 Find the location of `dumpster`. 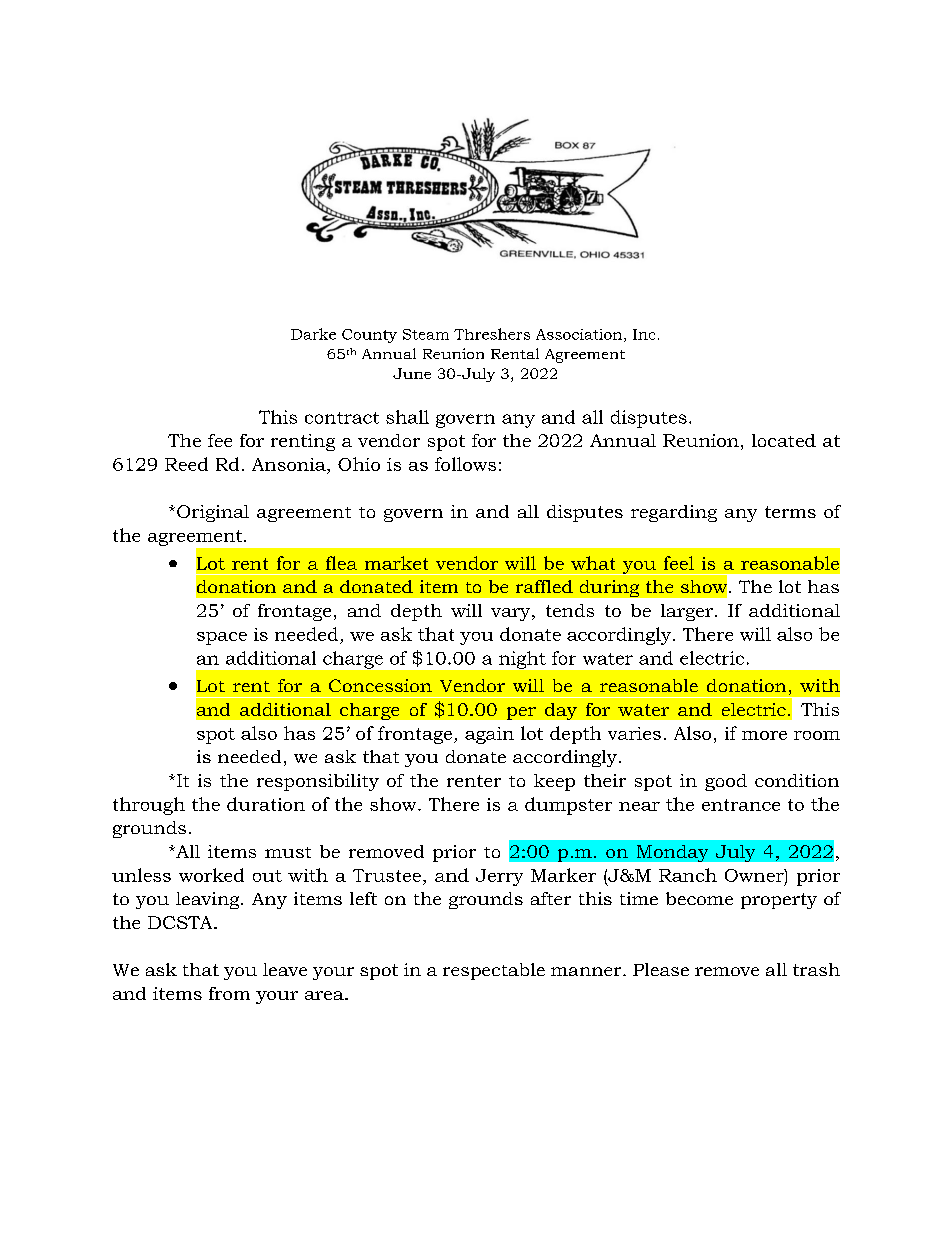

dumpster is located at coordinates (568, 806).
